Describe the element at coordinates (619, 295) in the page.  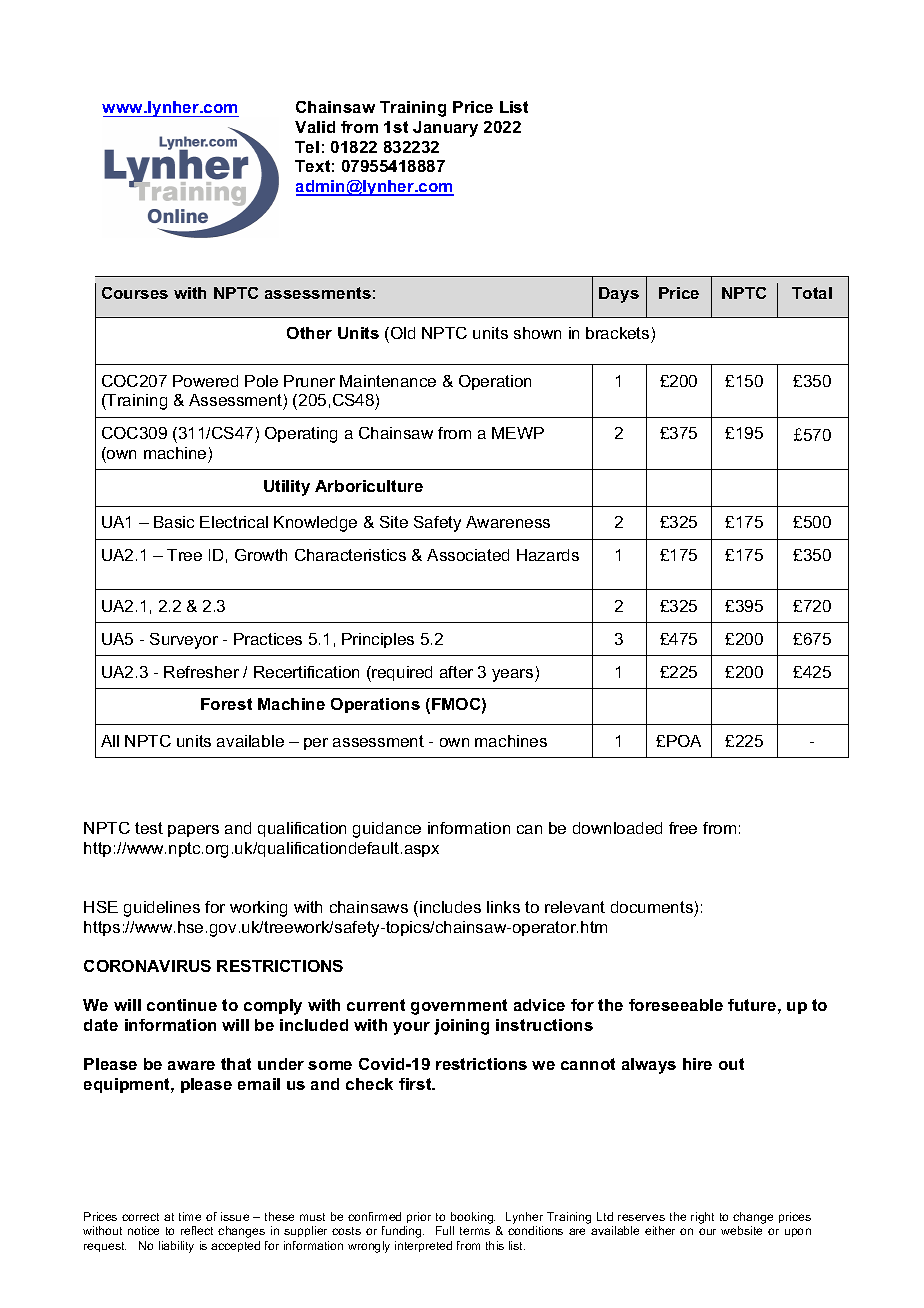
I see `Days` at that location.
